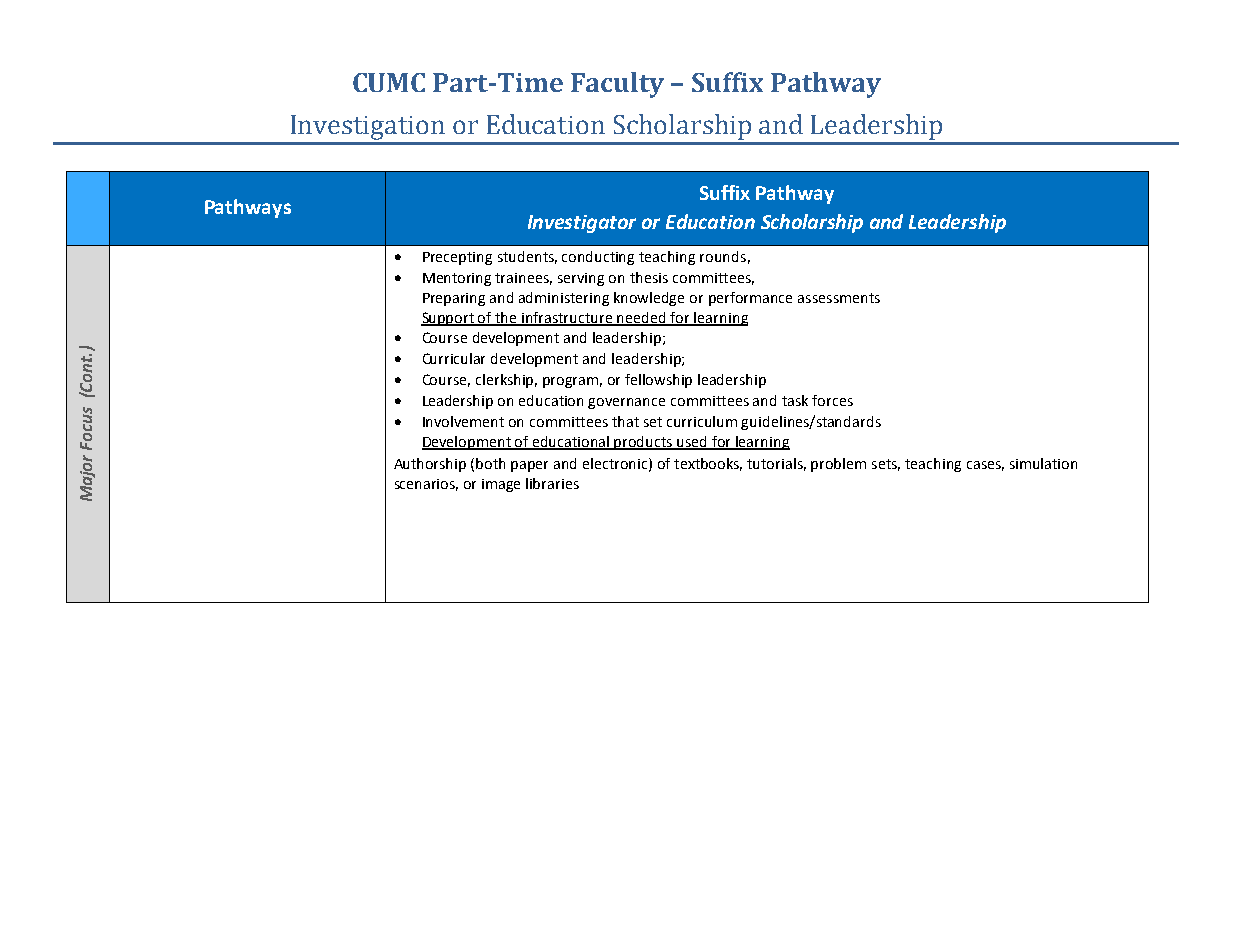 The image size is (1233, 952). What do you see at coordinates (582, 224) in the page?
I see `Investigator` at bounding box center [582, 224].
